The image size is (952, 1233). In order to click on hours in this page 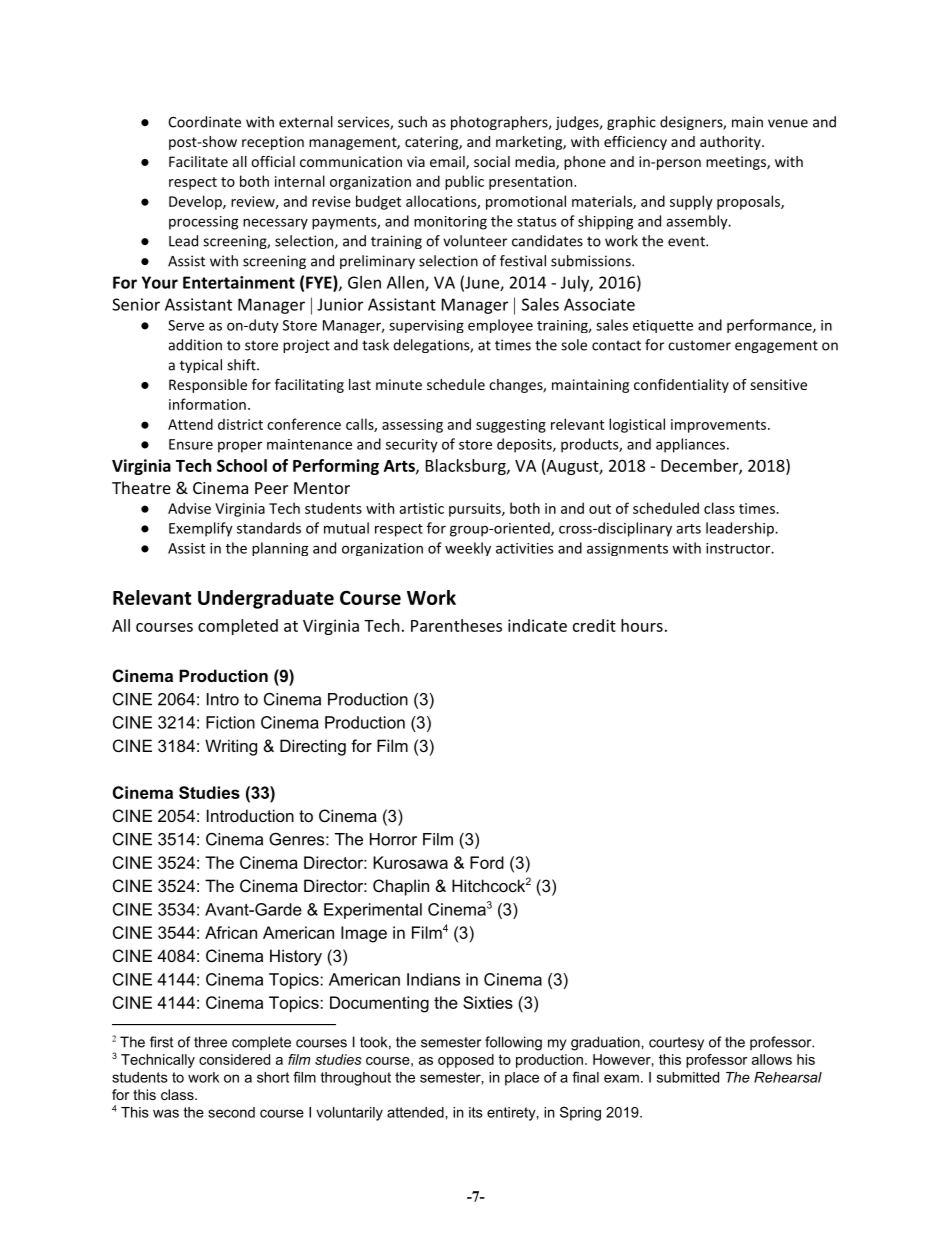, I will do `click(642, 625)`.
